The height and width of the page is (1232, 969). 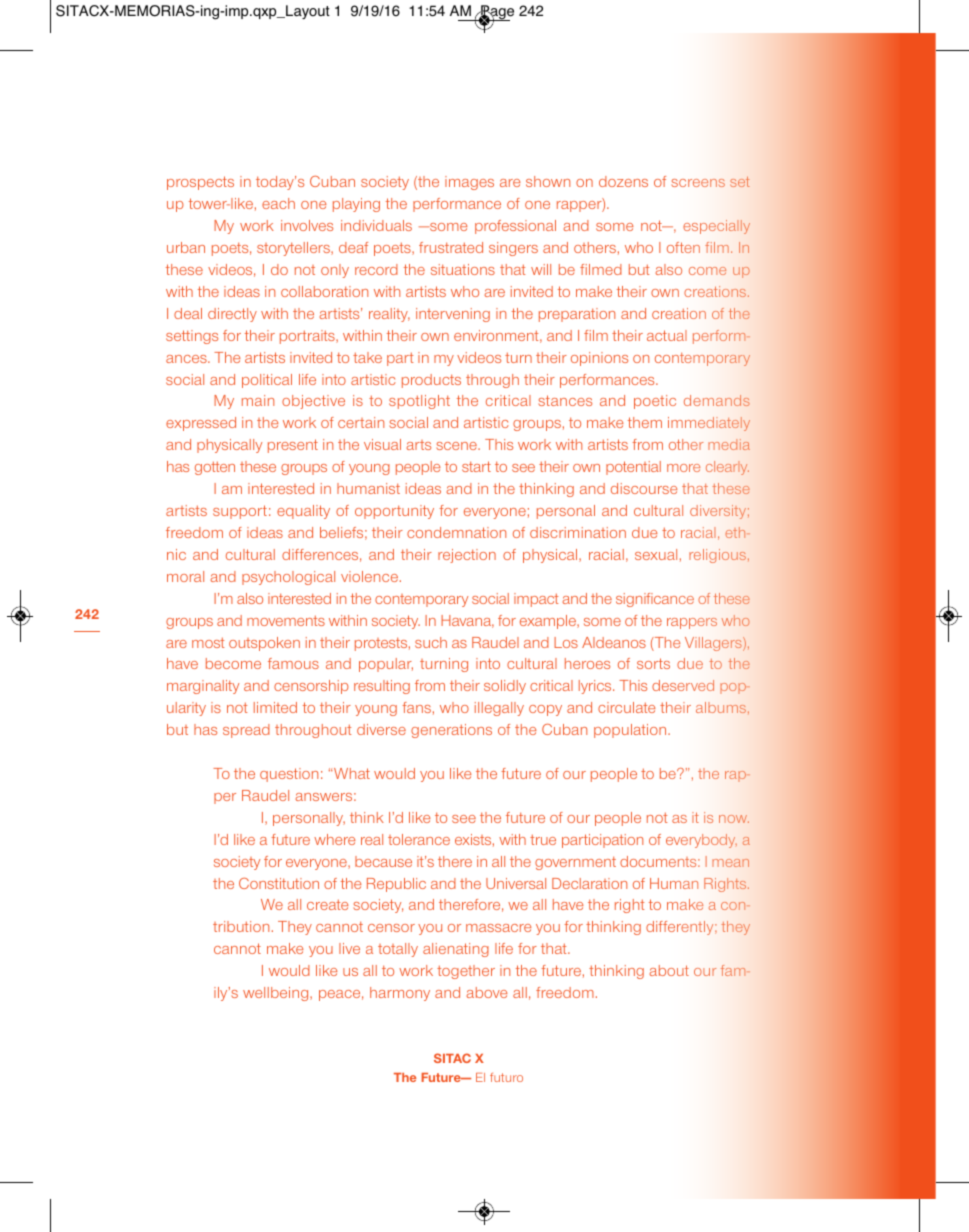 What do you see at coordinates (476, 466) in the page?
I see `start` at bounding box center [476, 466].
